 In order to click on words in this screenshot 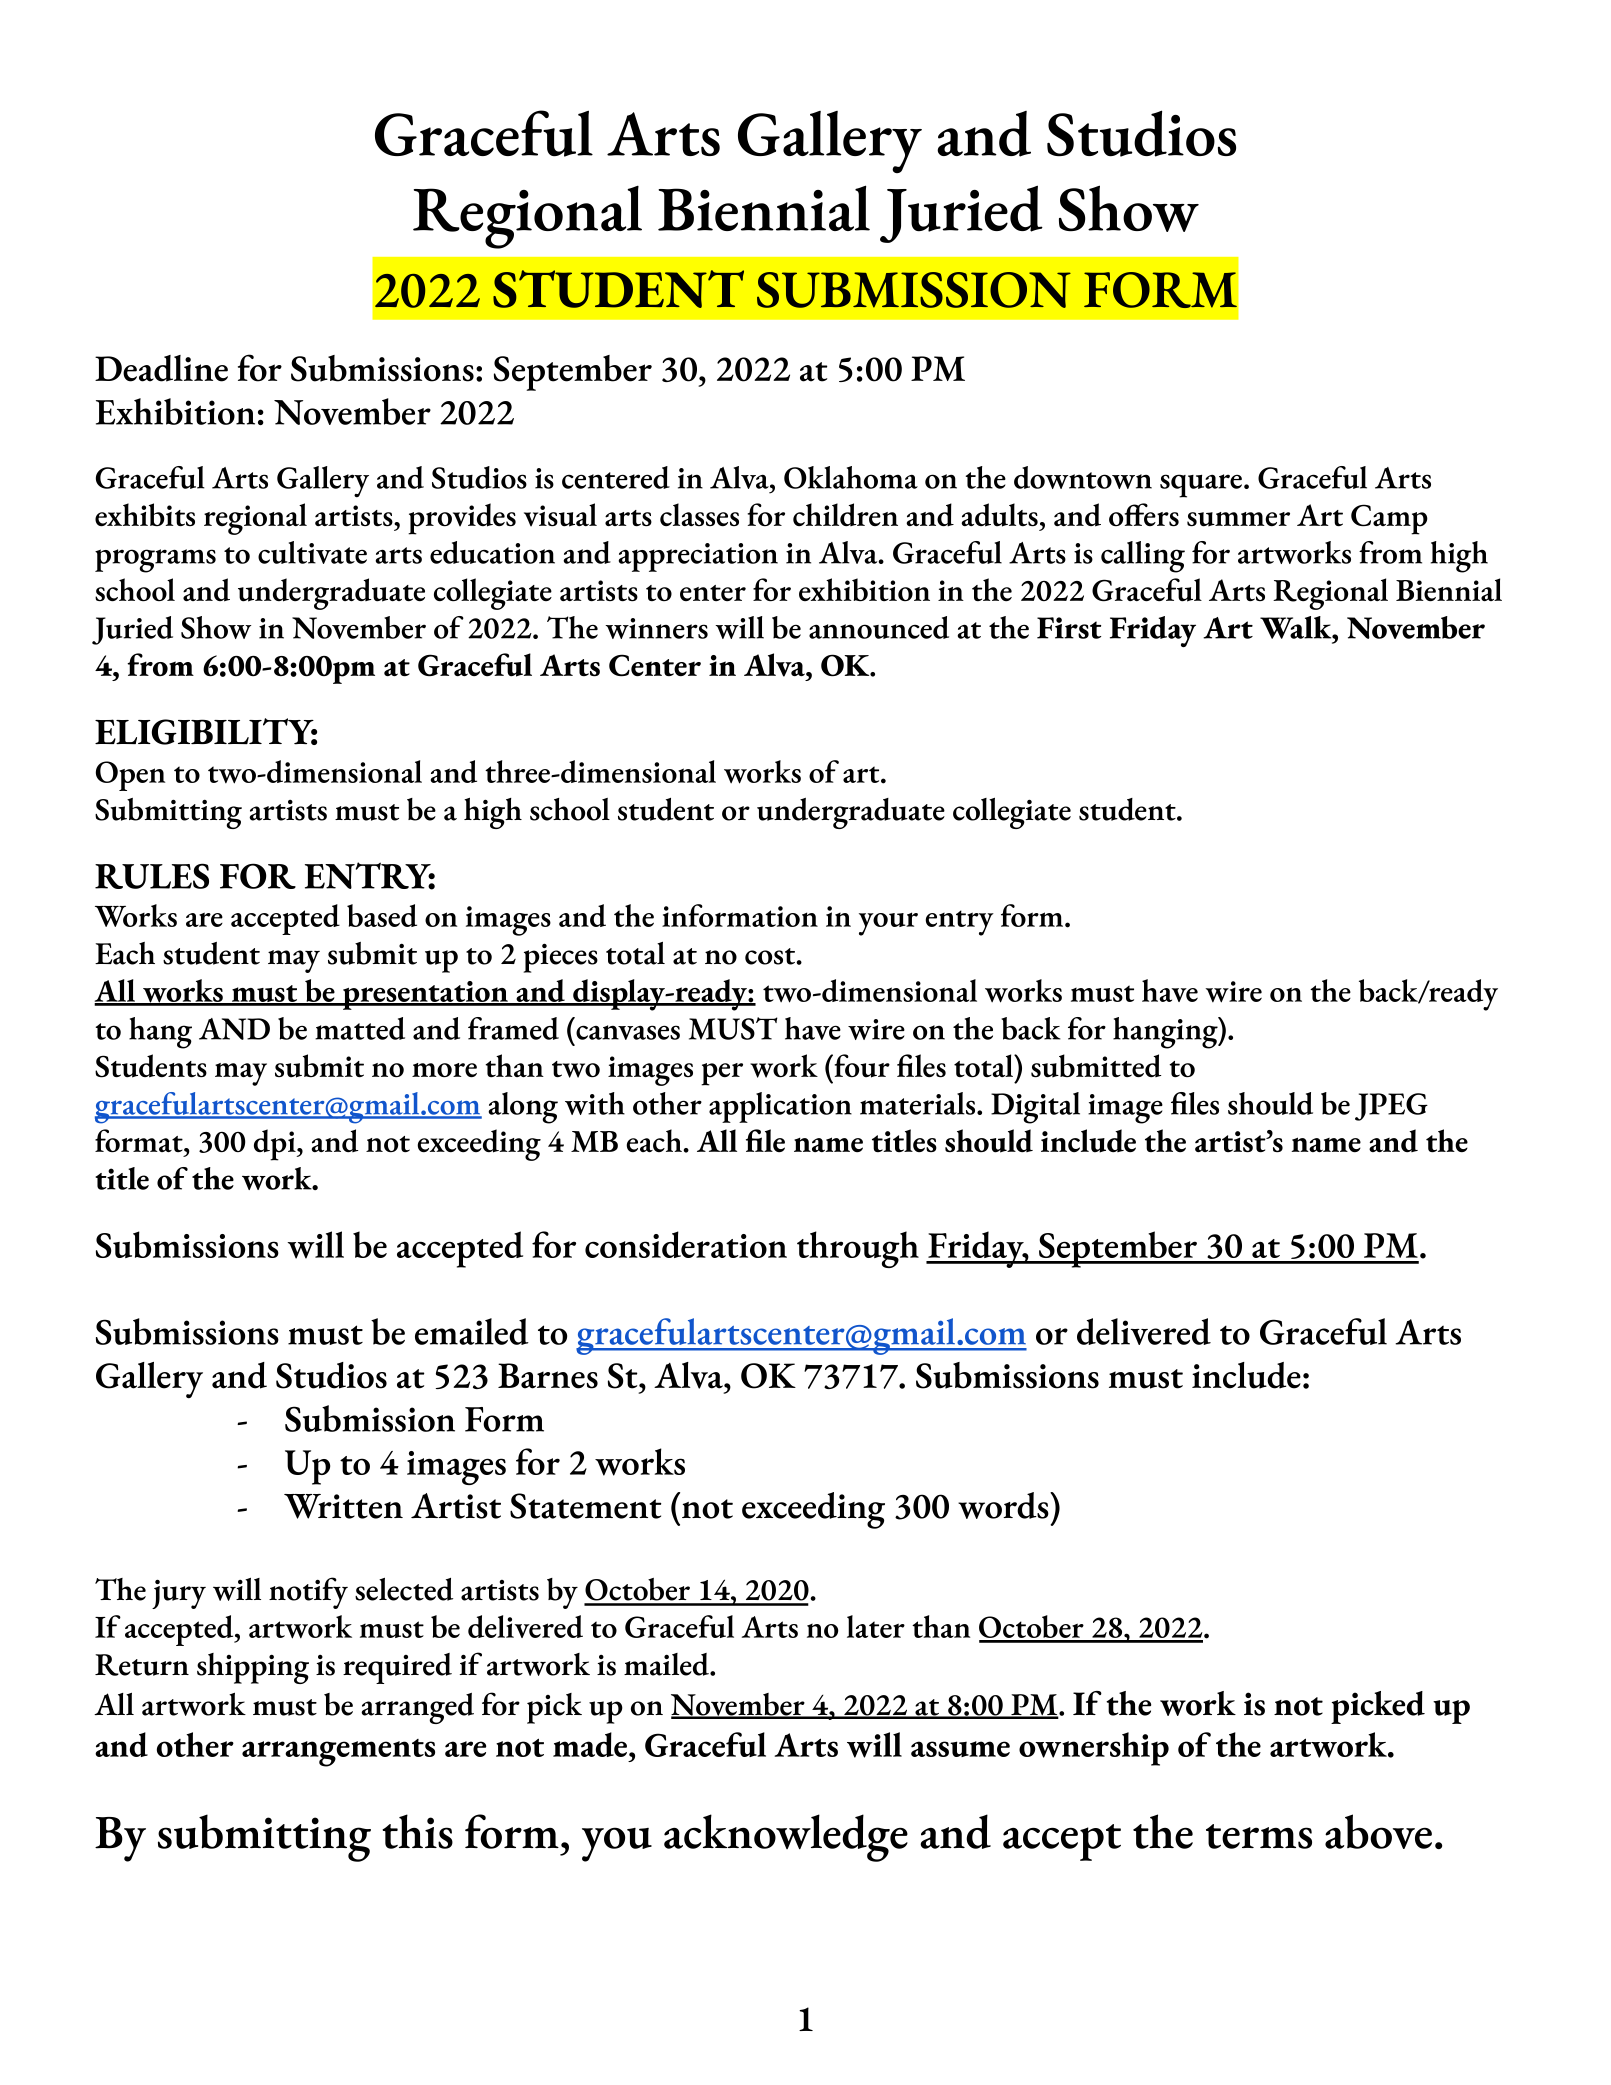, I will do `click(1004, 1505)`.
